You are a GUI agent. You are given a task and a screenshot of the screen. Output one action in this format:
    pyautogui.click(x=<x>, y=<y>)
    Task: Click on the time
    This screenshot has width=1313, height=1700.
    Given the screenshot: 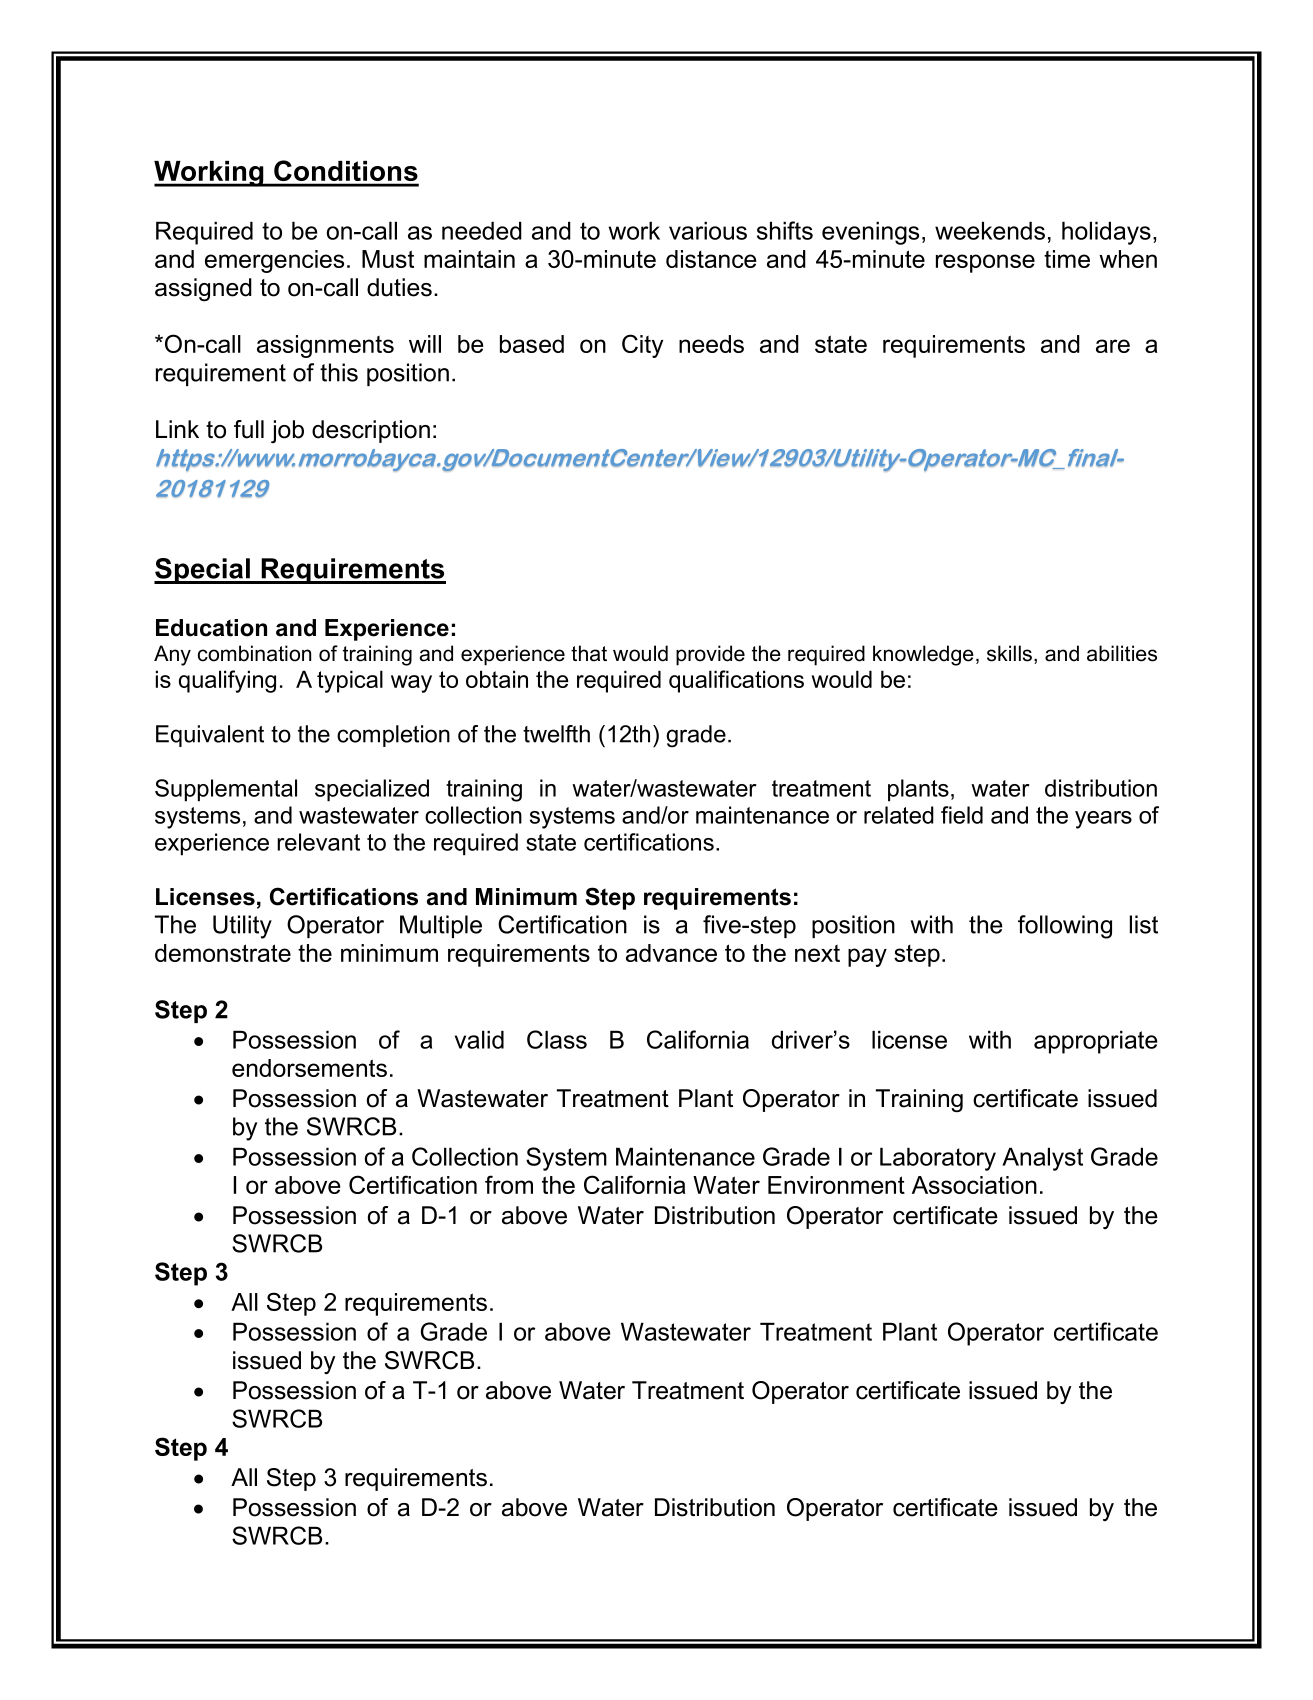 What is the action you would take?
    pyautogui.click(x=1067, y=259)
